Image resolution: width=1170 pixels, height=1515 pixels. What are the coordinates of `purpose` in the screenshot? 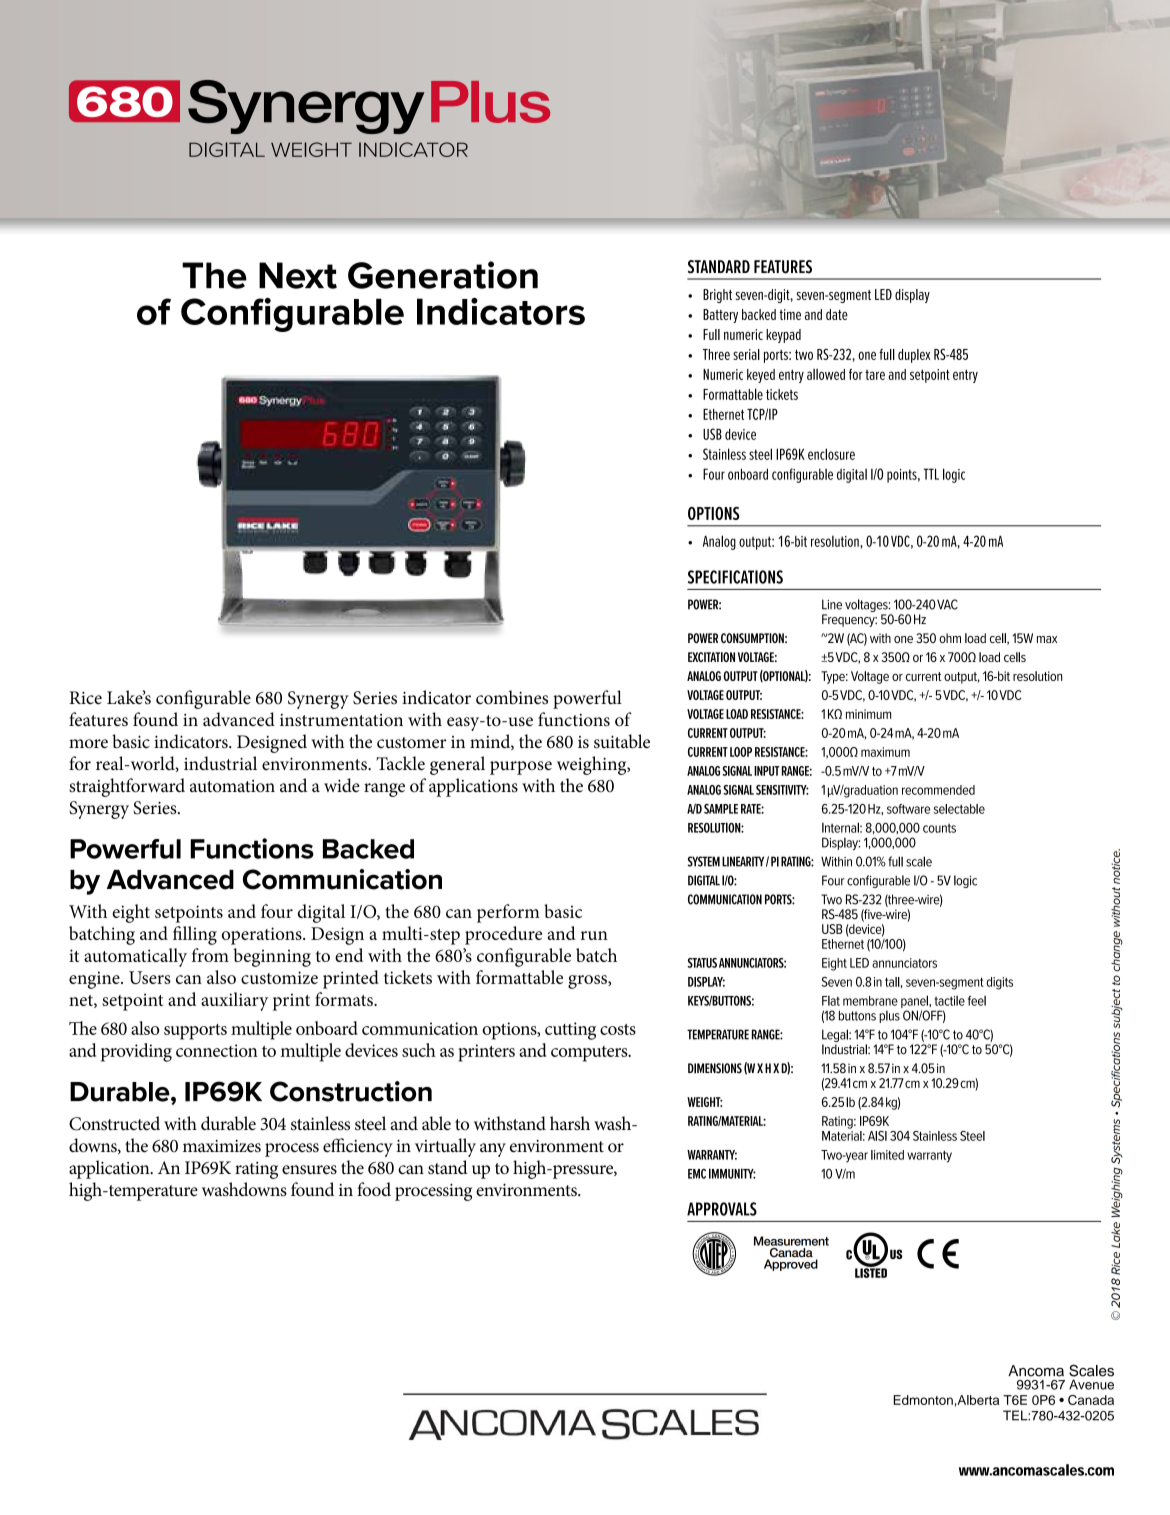 It's located at (521, 768).
